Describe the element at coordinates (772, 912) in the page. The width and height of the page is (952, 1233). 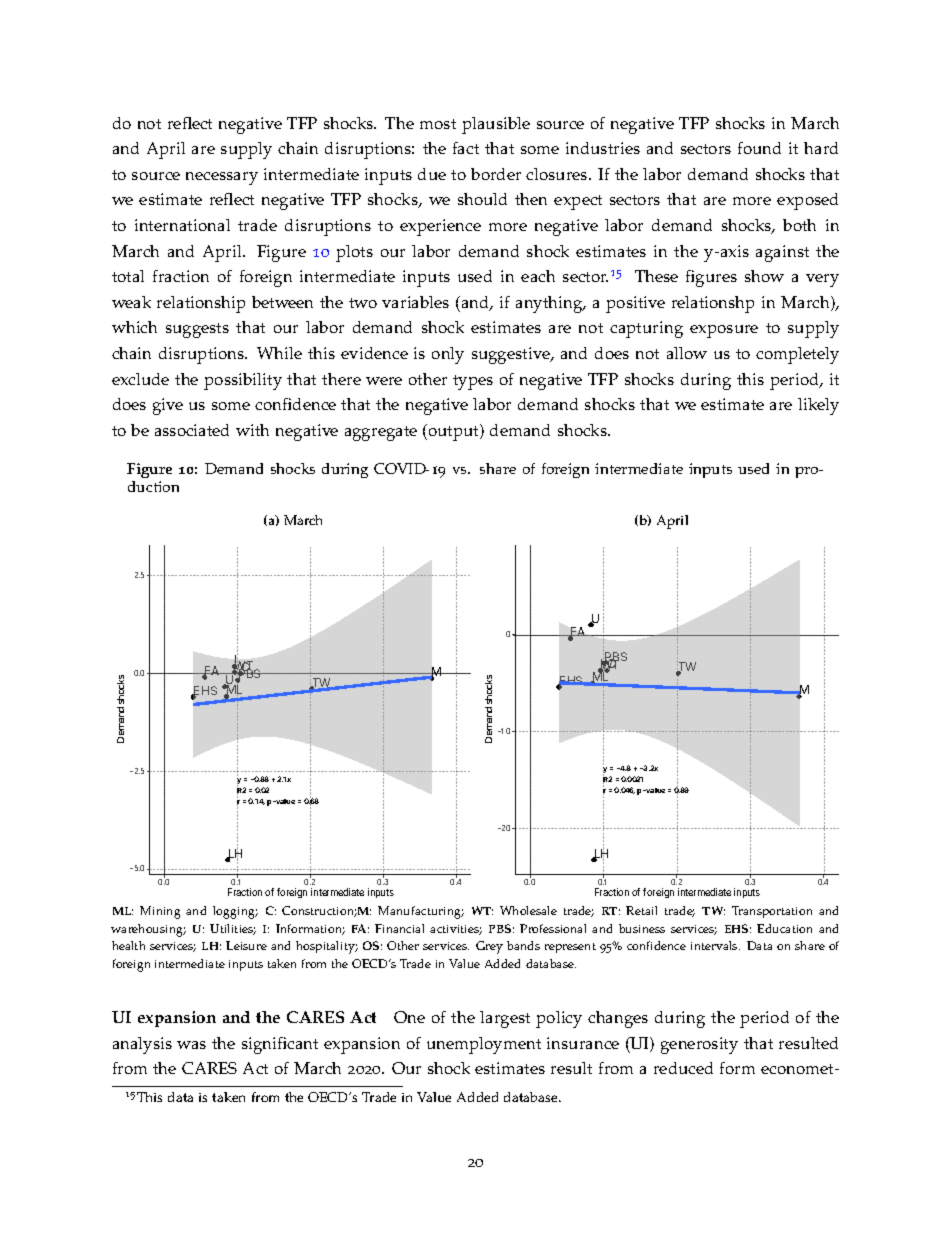
I see `Transportation` at that location.
